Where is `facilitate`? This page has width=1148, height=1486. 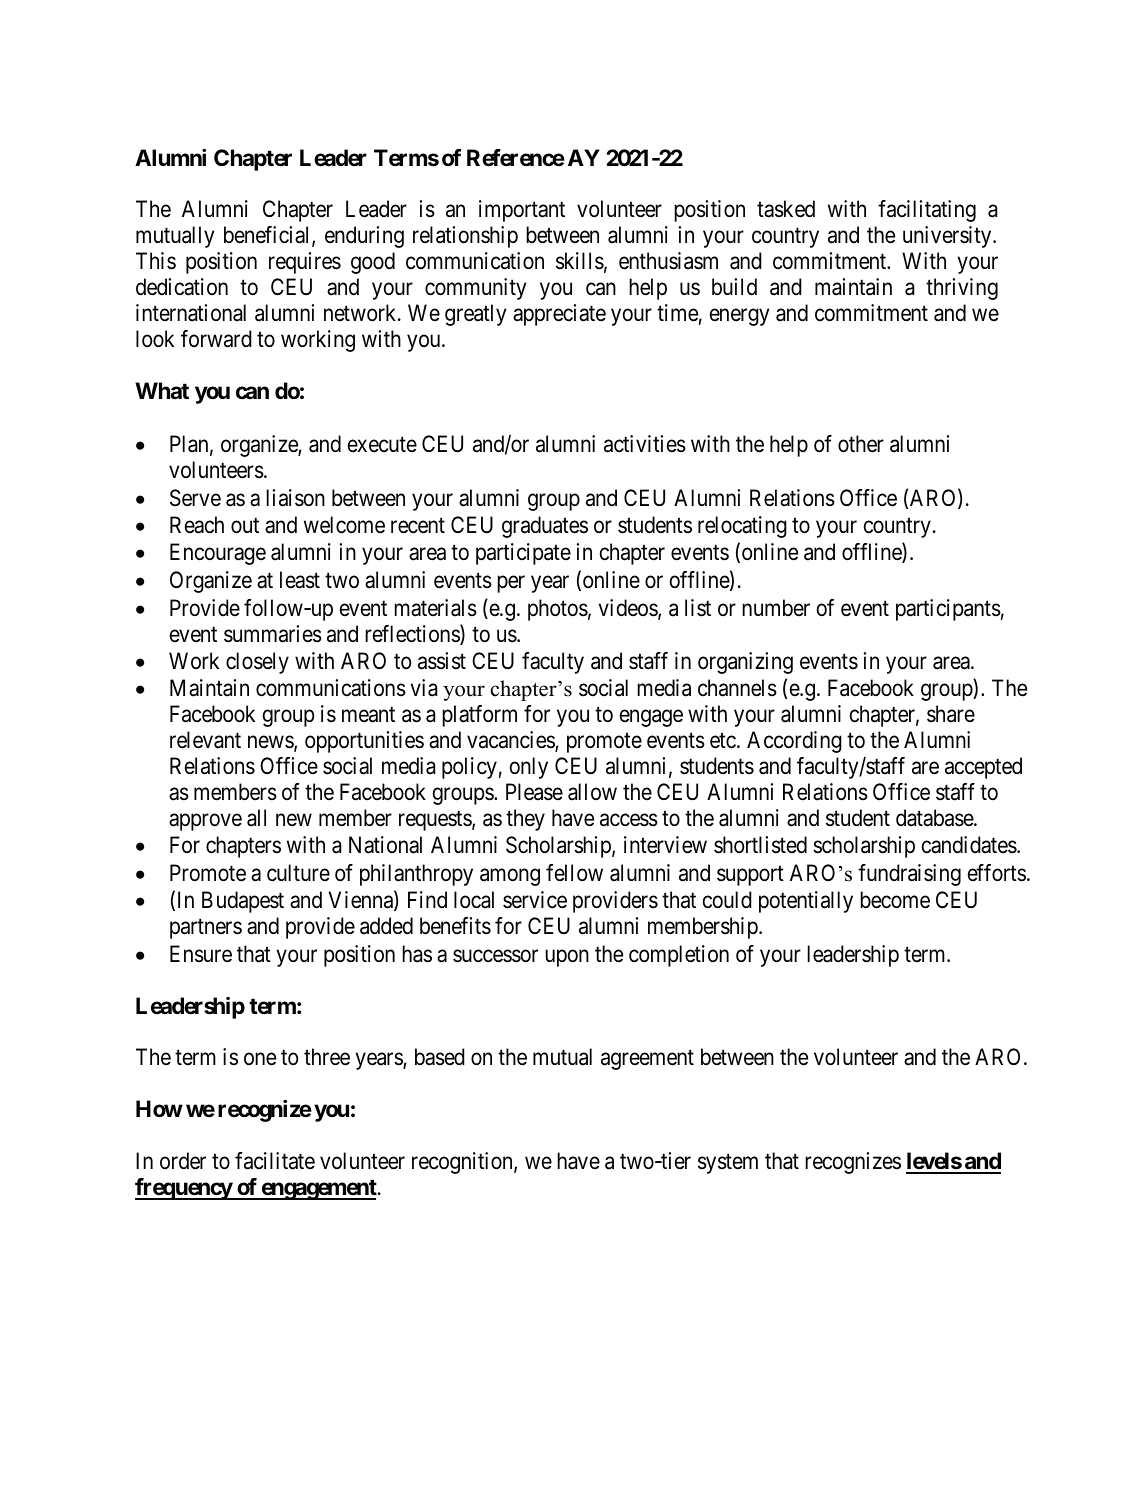 facilitate is located at coordinates (275, 1161).
